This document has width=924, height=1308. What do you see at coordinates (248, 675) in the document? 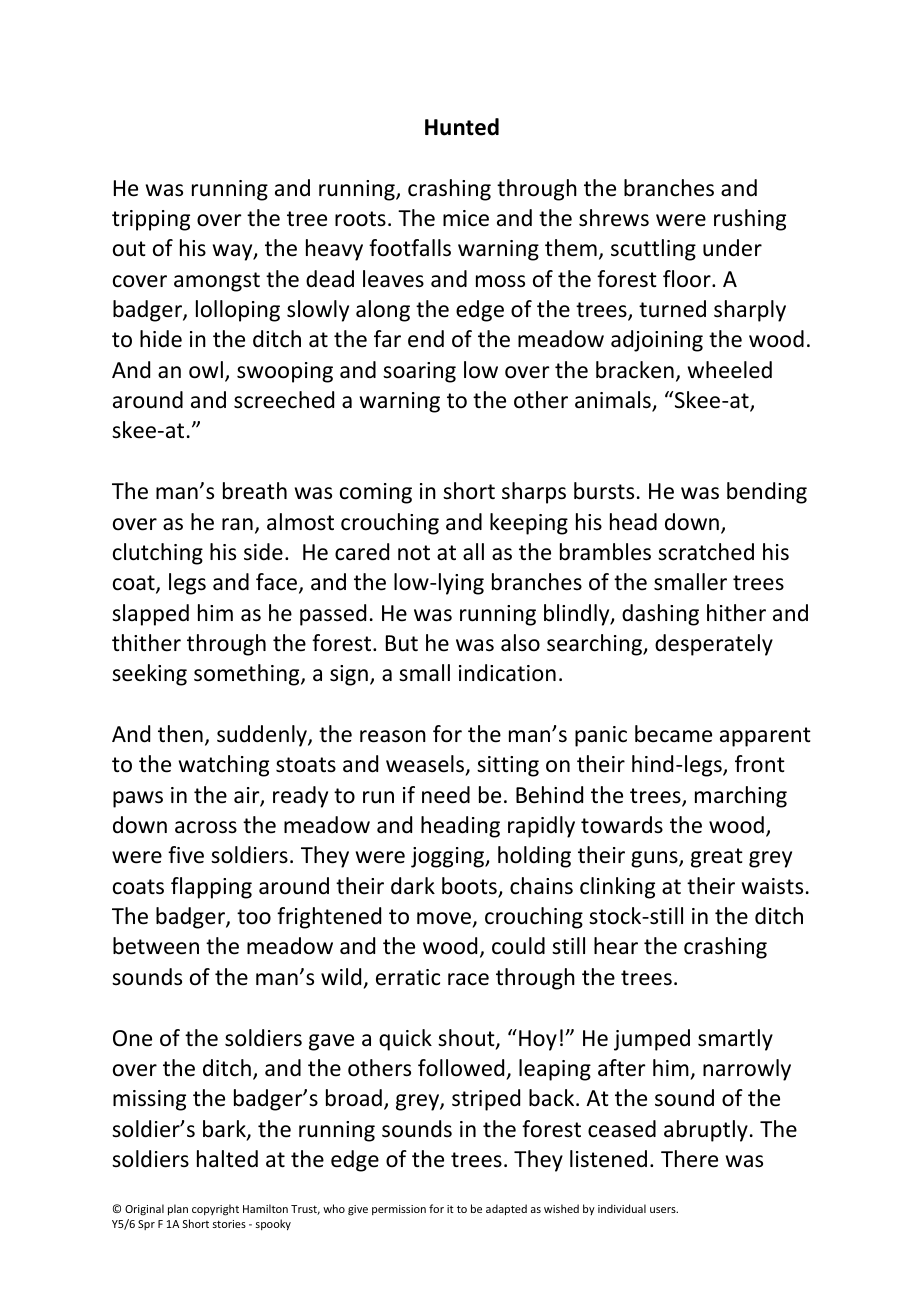
I see `something` at bounding box center [248, 675].
